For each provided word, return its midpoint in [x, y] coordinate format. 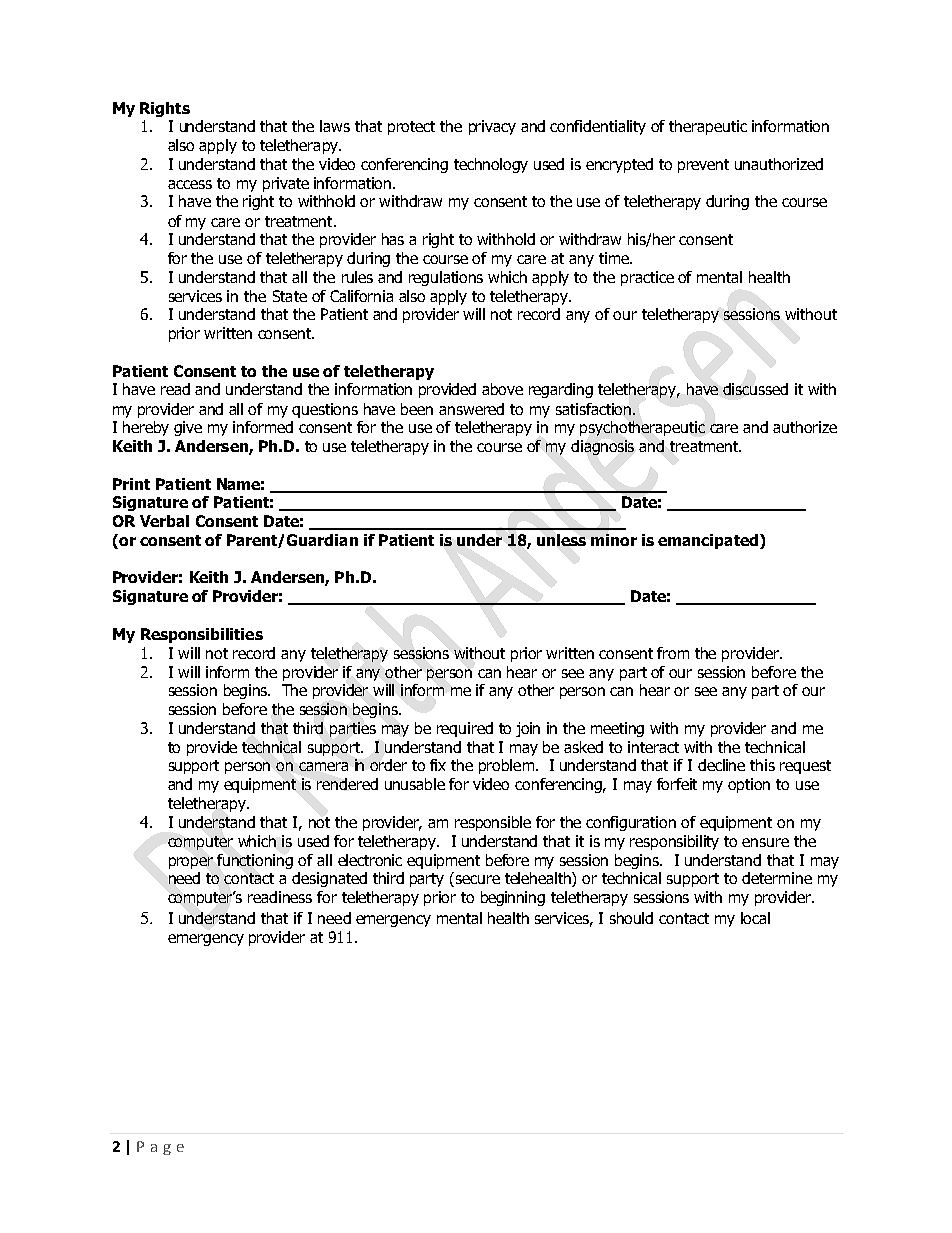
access [190, 184]
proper [191, 863]
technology [491, 165]
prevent [703, 166]
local [755, 918]
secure [478, 879]
